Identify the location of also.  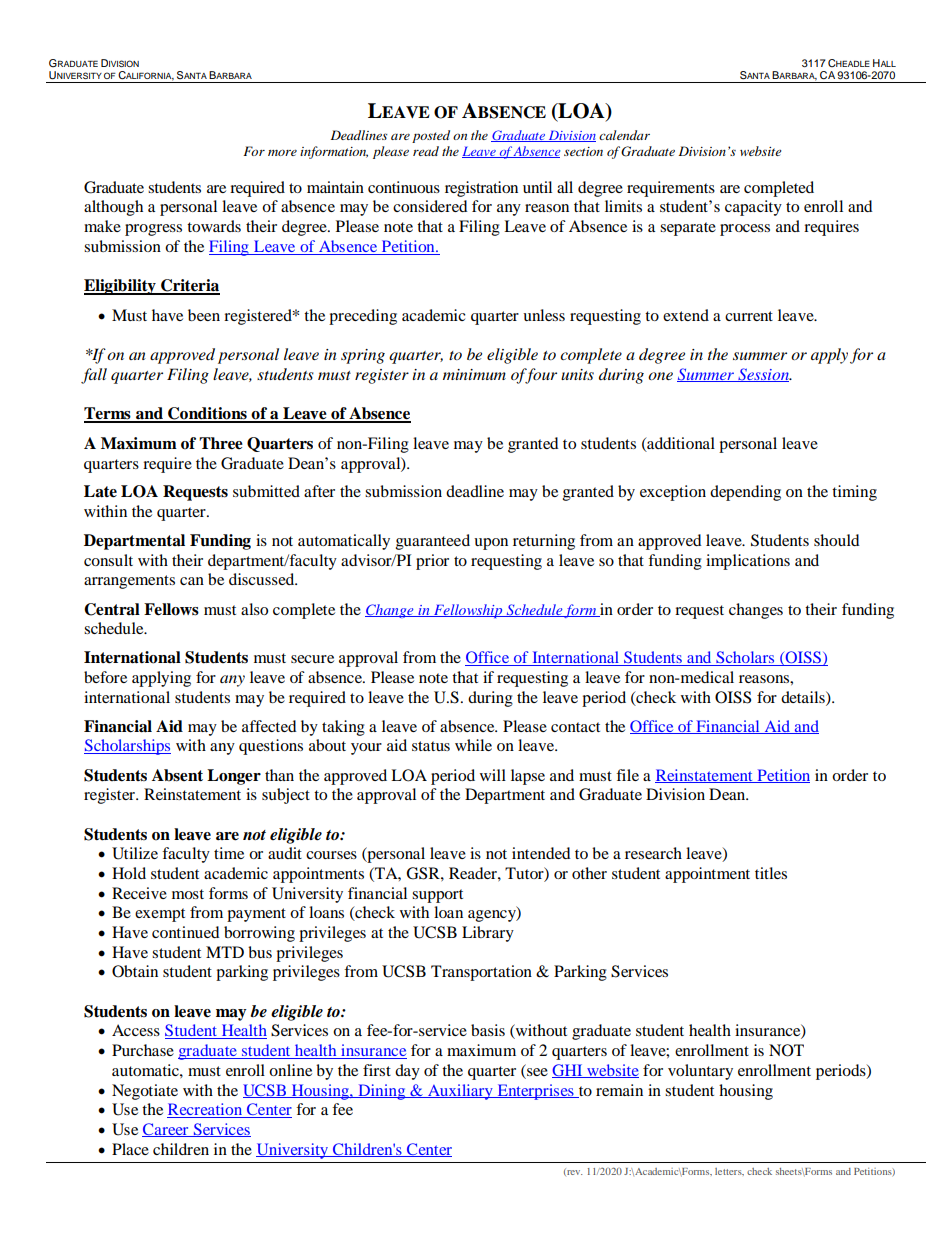
(254, 609).
